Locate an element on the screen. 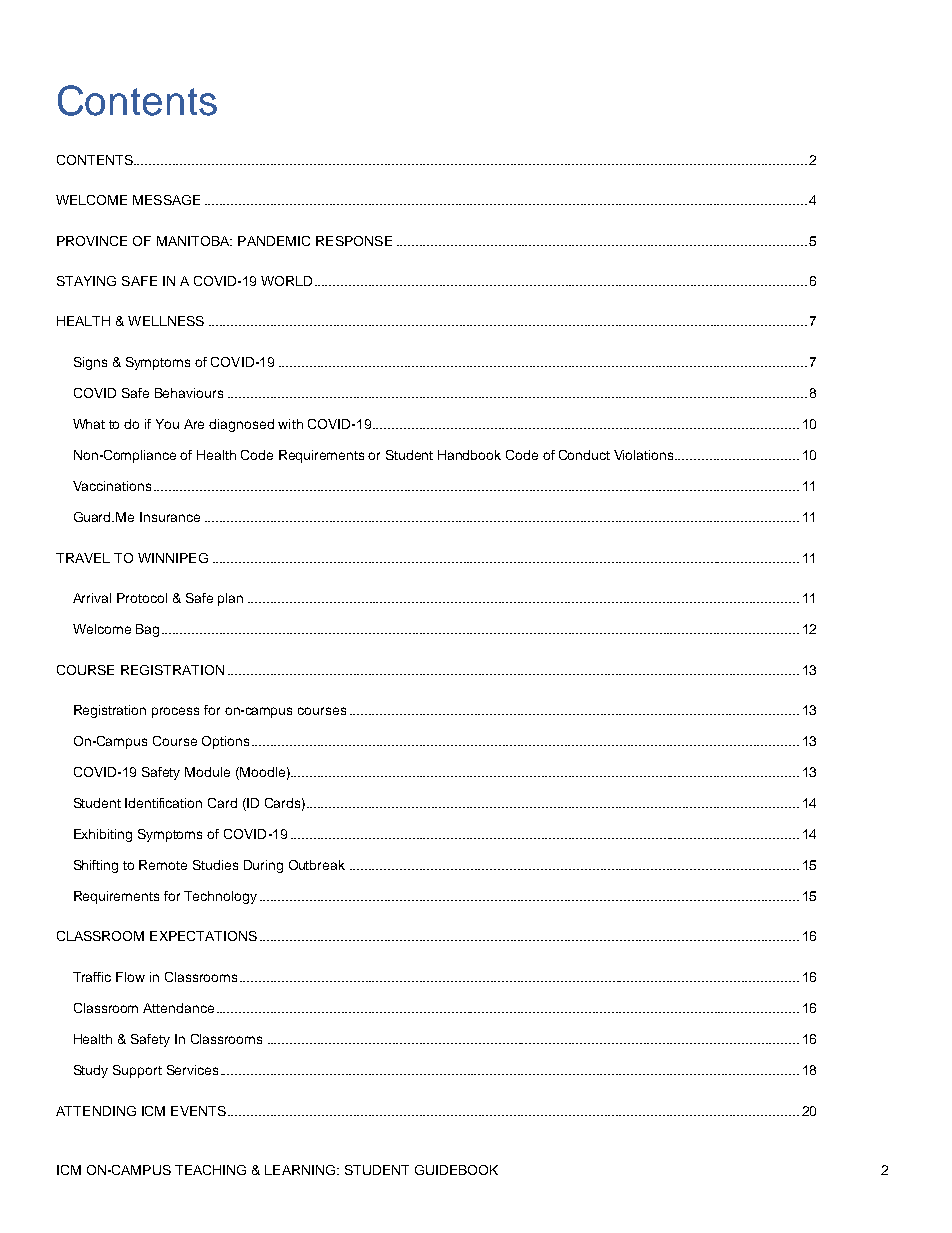  Outbreak is located at coordinates (317, 865).
